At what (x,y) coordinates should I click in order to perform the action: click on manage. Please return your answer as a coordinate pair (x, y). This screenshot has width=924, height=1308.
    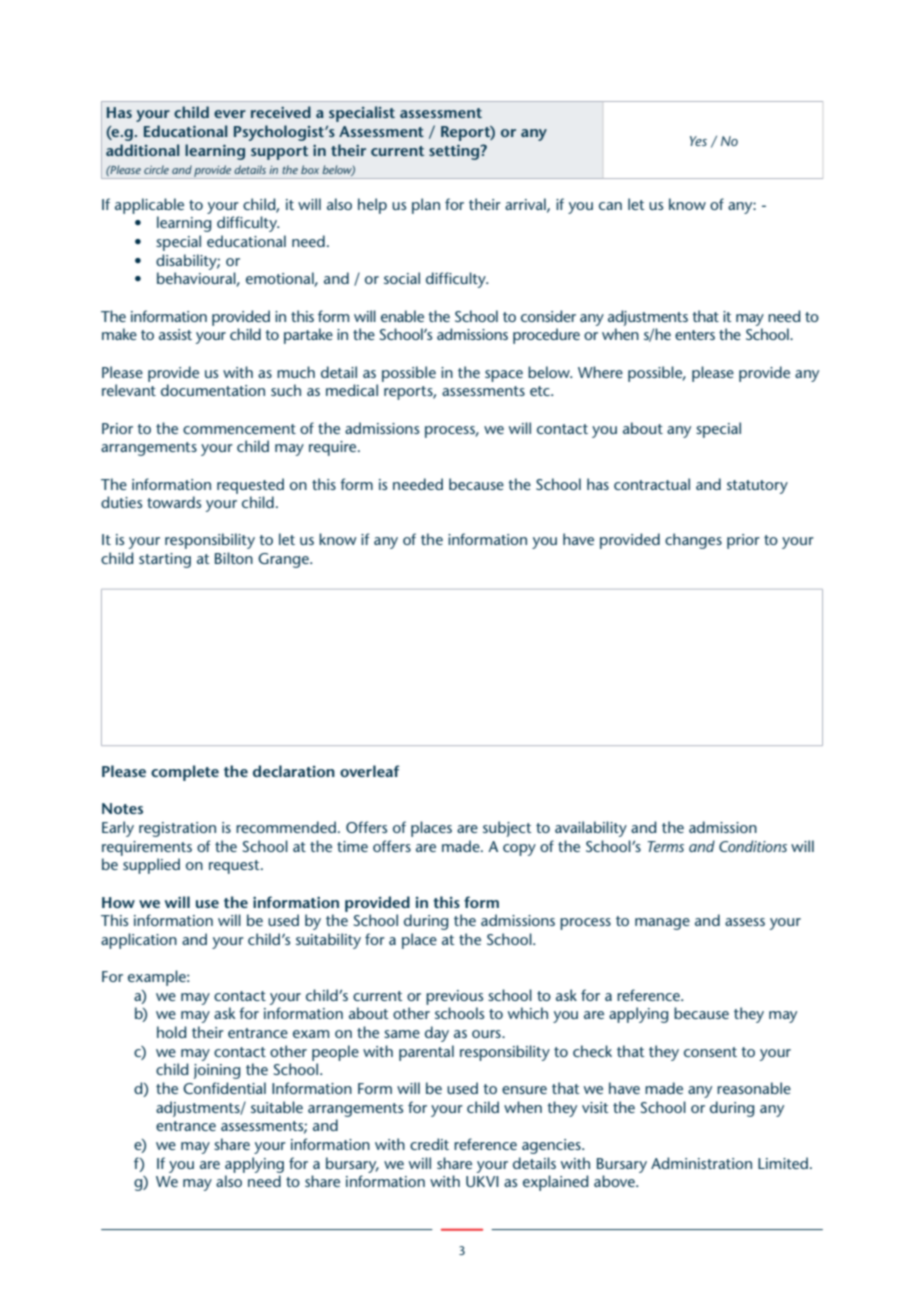
    Looking at the image, I should click on (662, 924).
